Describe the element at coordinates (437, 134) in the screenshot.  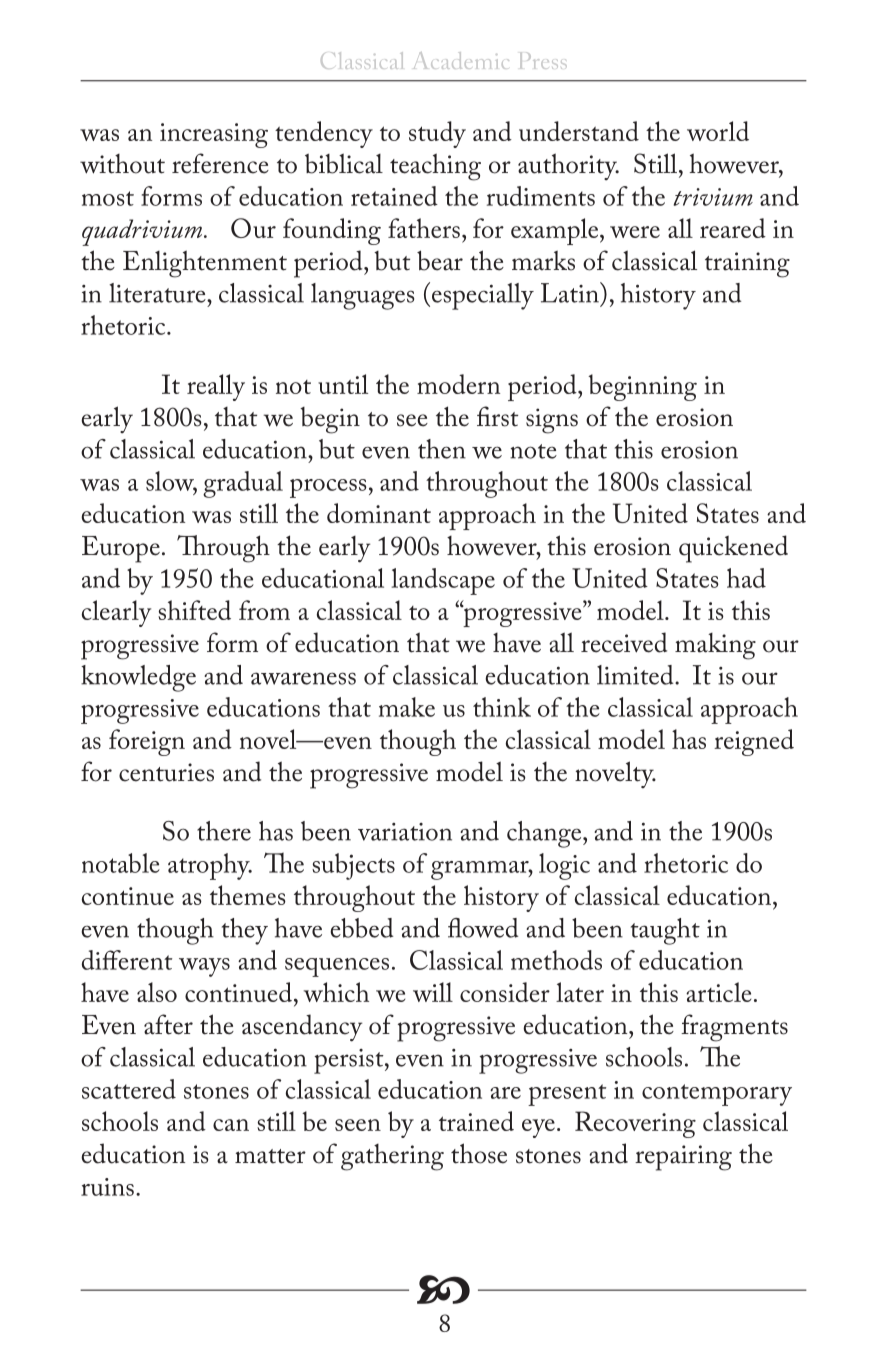
I see `study` at that location.
